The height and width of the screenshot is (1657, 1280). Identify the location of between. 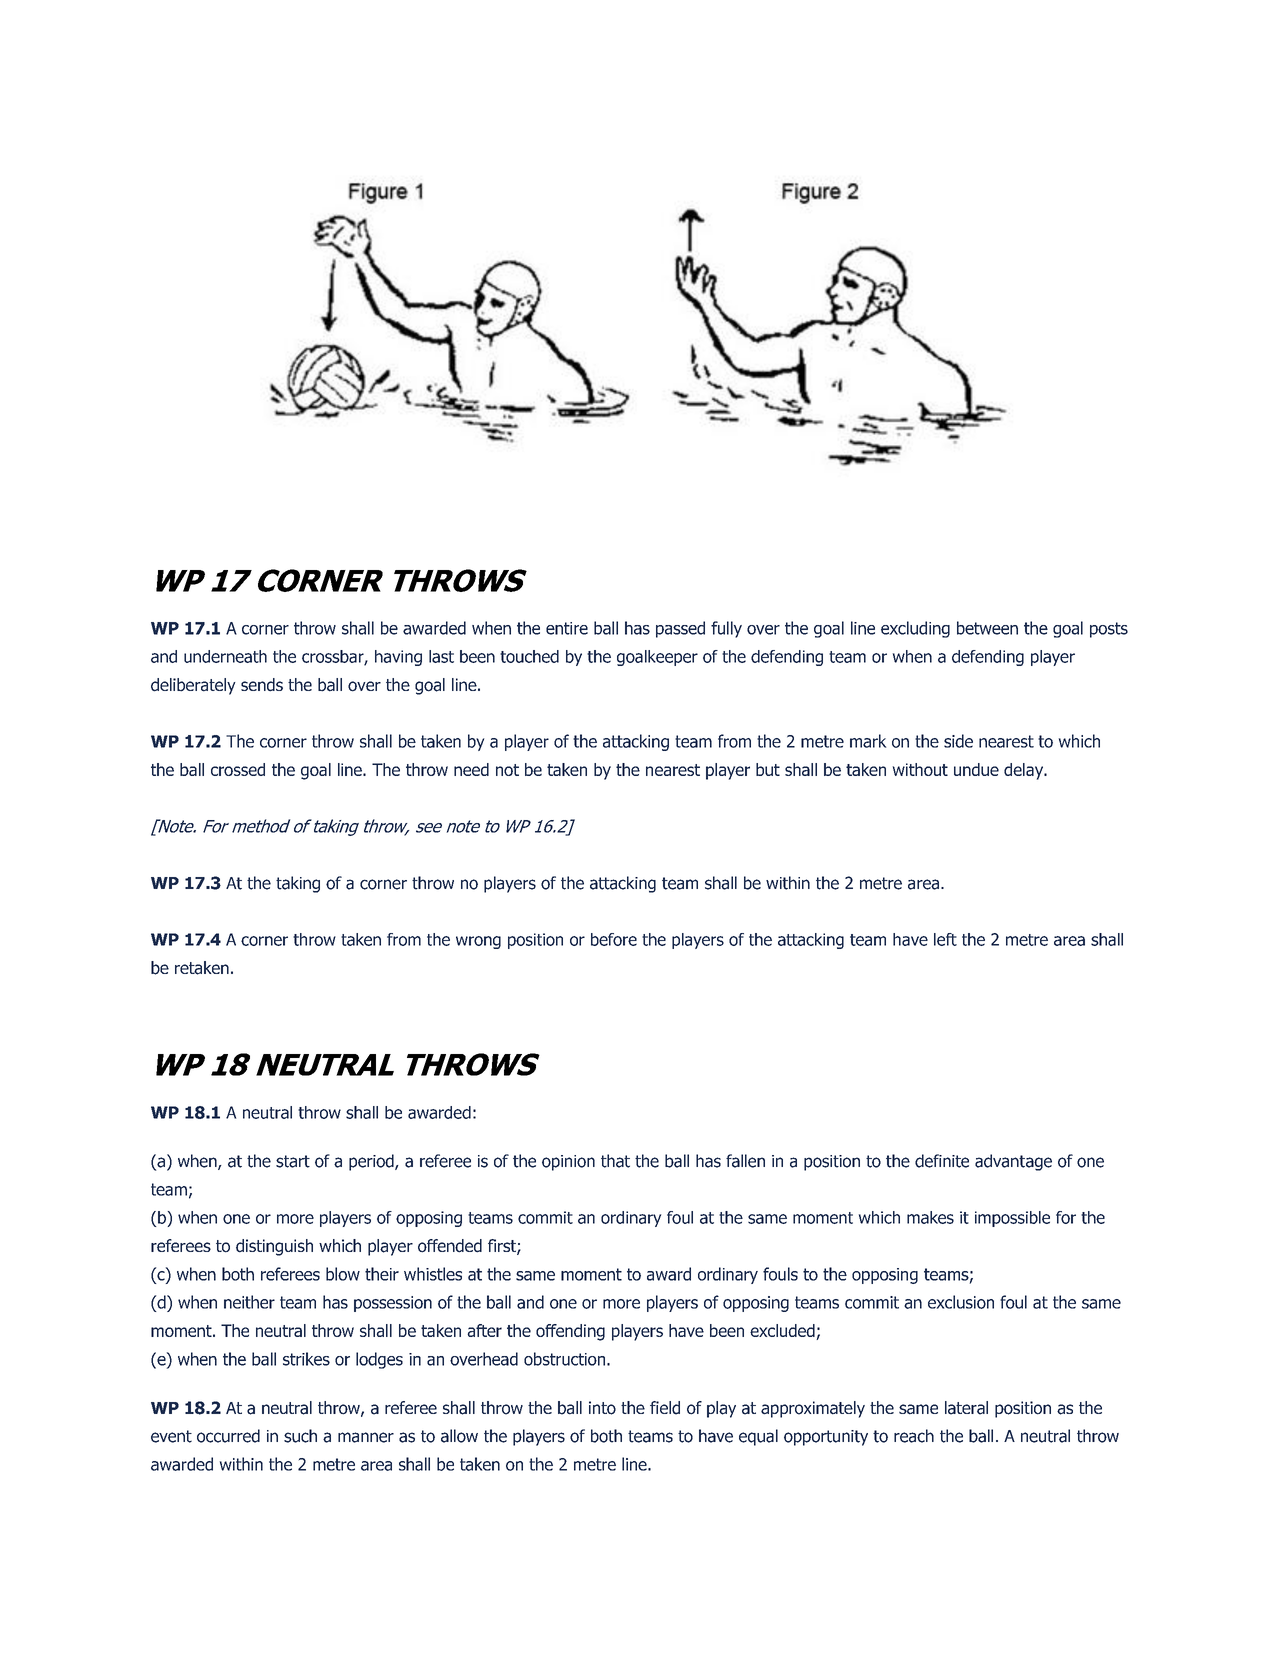
(987, 628).
